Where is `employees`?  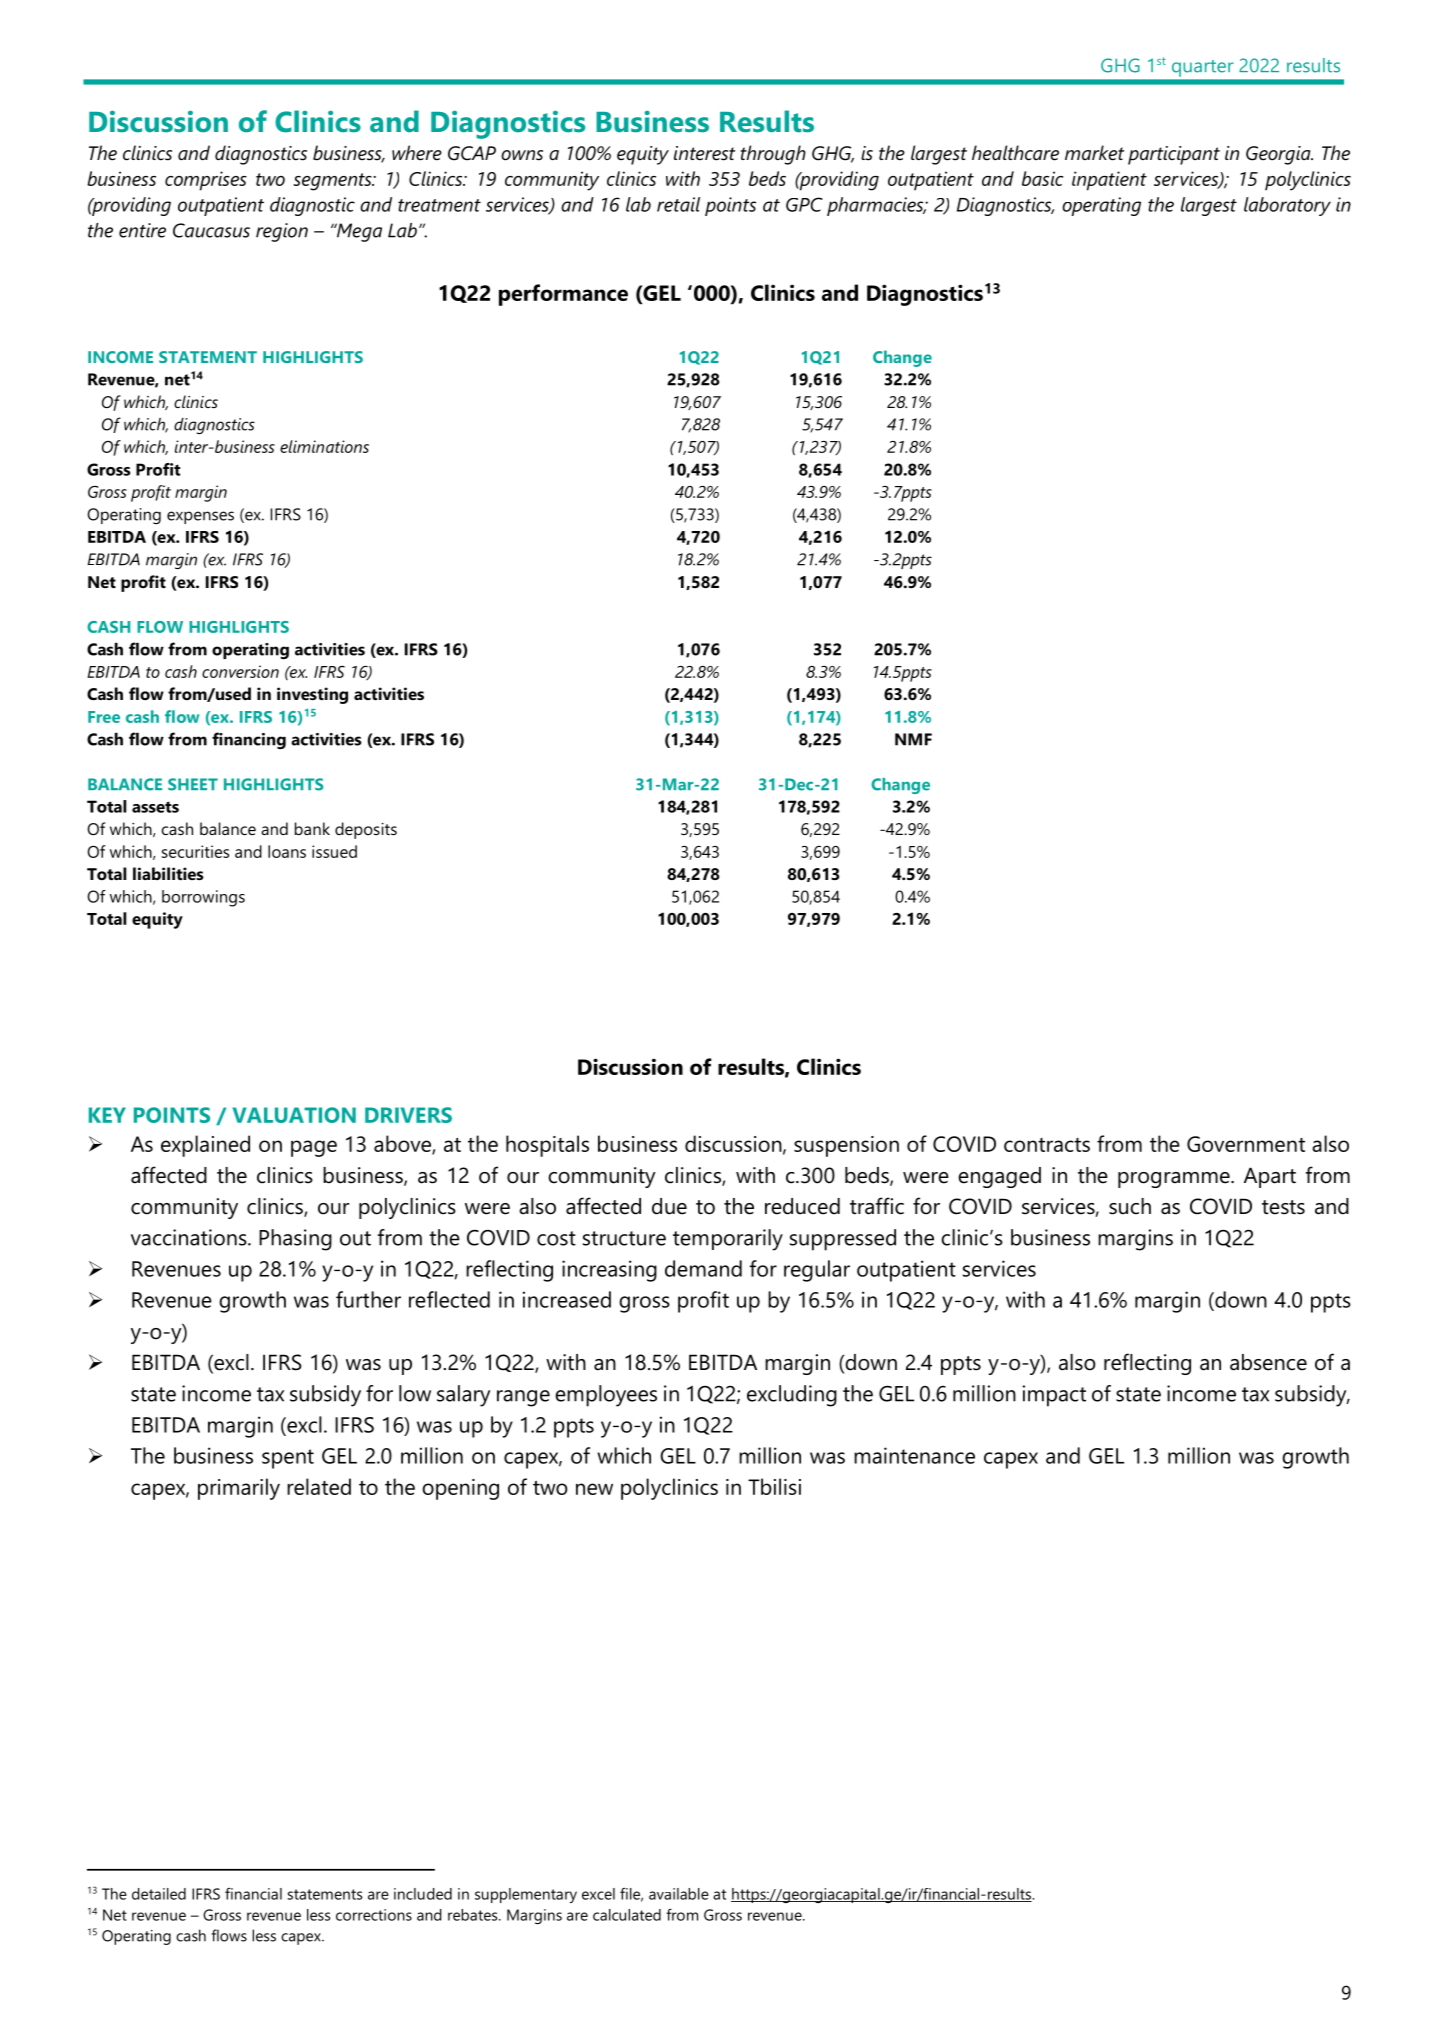
employees is located at coordinates (606, 1396).
